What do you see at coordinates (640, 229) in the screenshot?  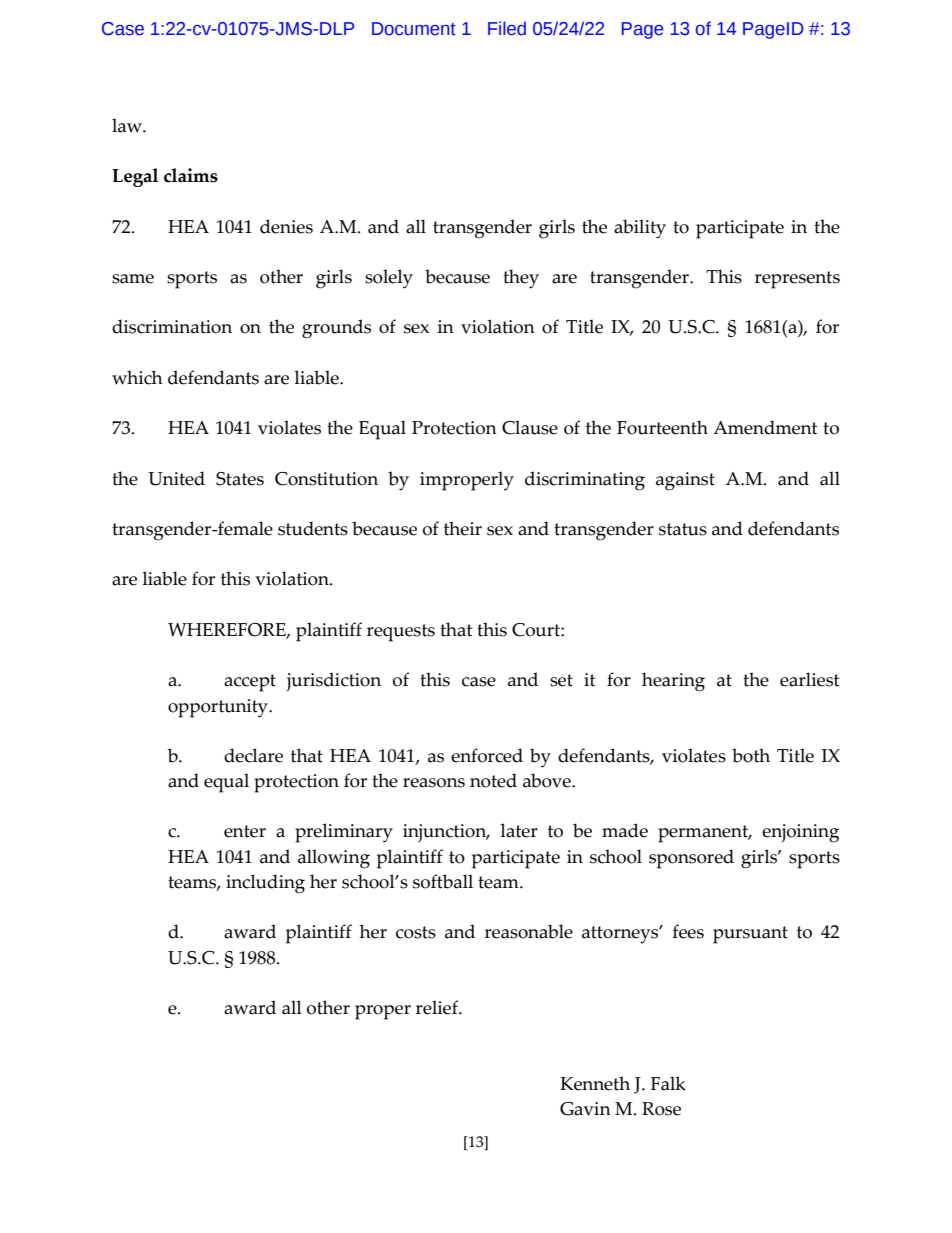 I see `ability` at bounding box center [640, 229].
